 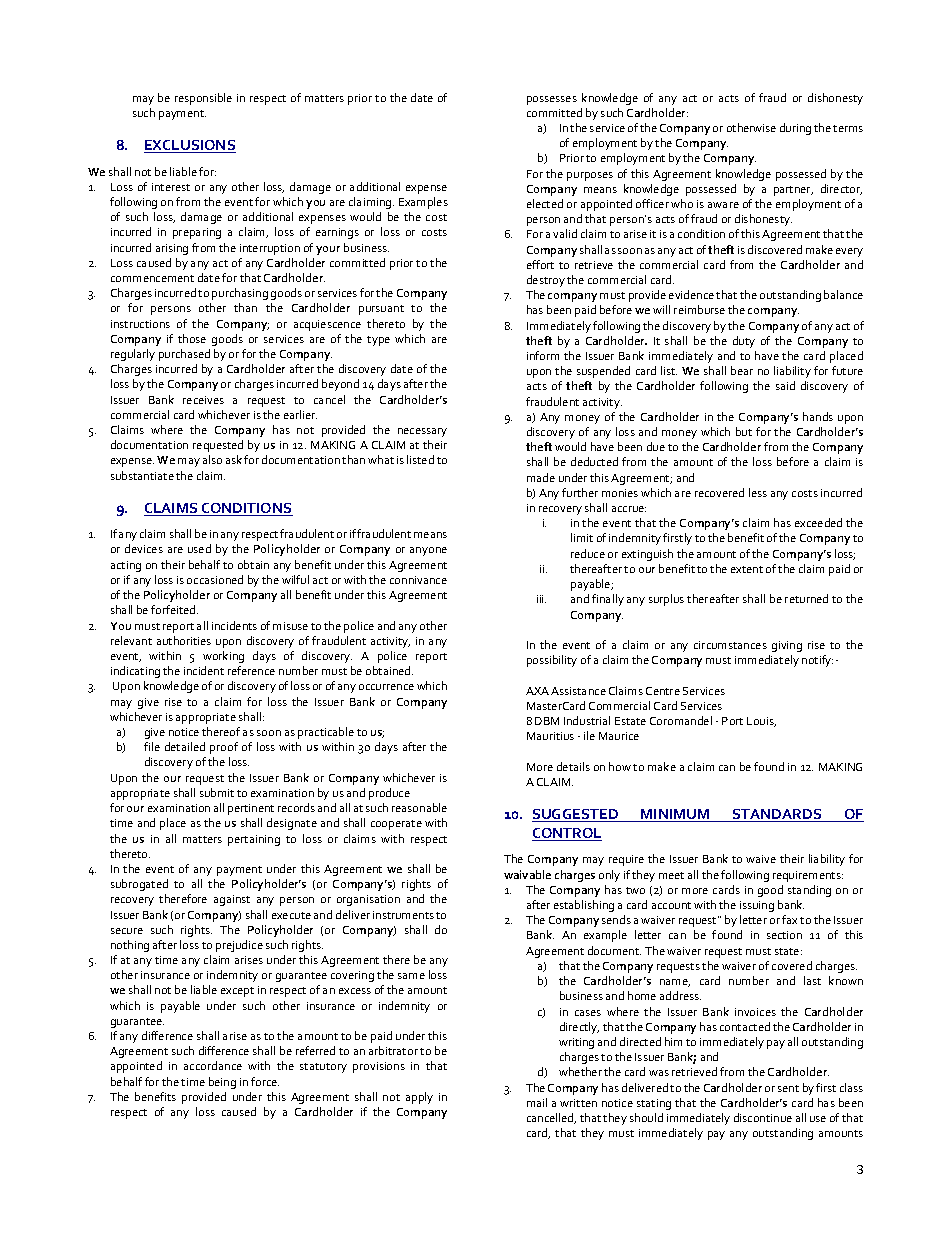 What do you see at coordinates (190, 146) in the screenshot?
I see `EXCLUSIONS` at bounding box center [190, 146].
